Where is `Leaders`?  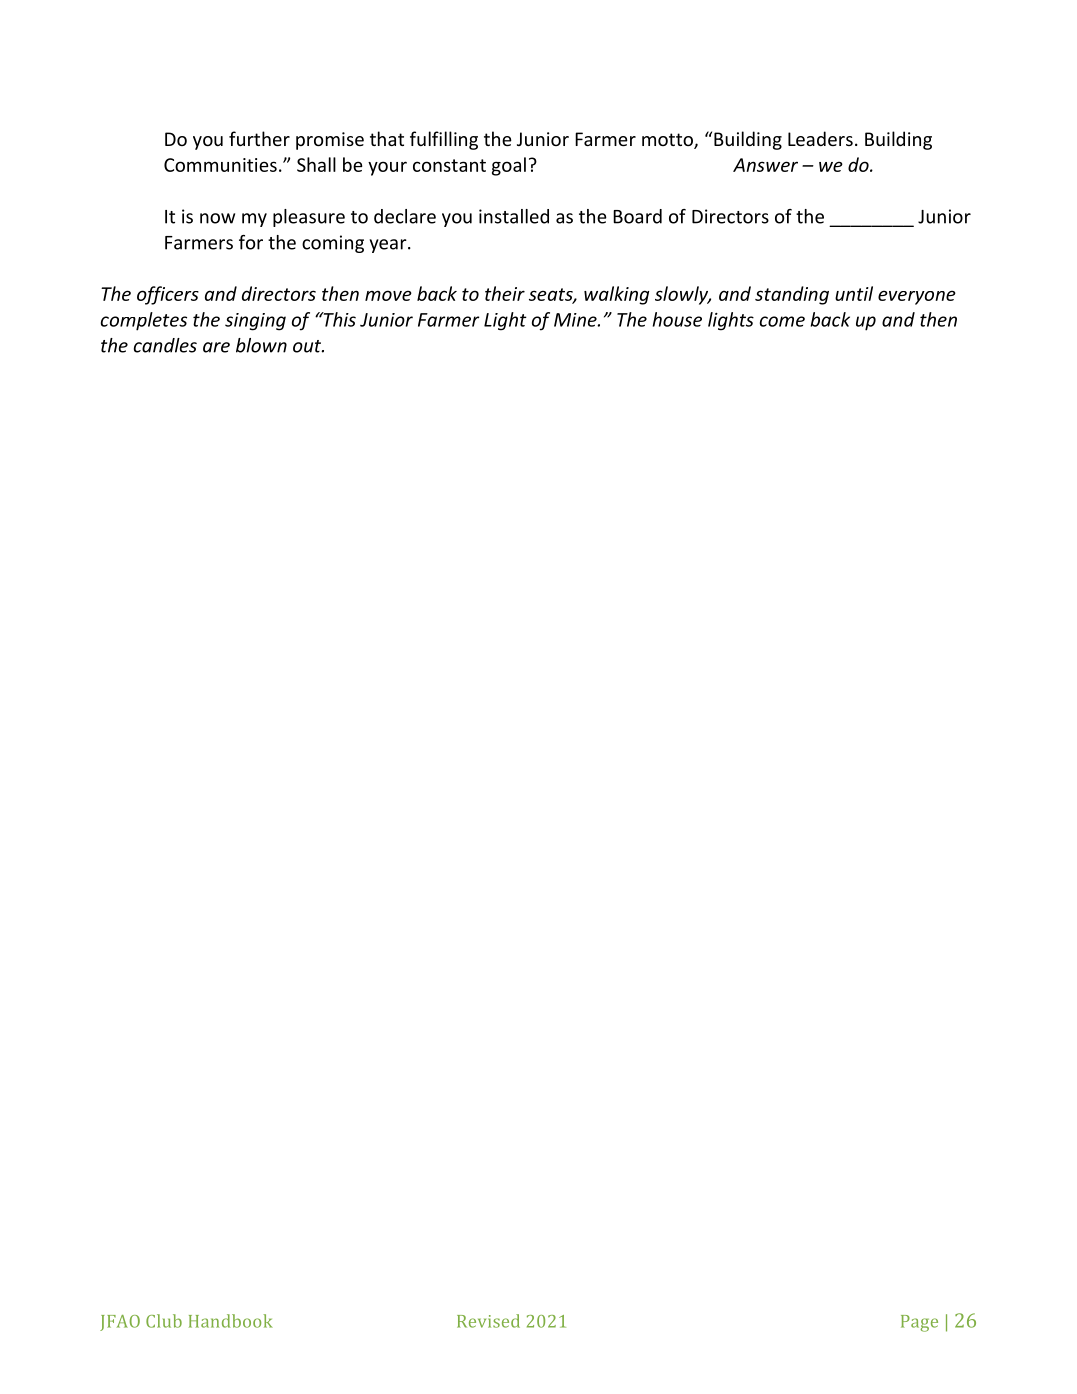
Leaders is located at coordinates (820, 138).
